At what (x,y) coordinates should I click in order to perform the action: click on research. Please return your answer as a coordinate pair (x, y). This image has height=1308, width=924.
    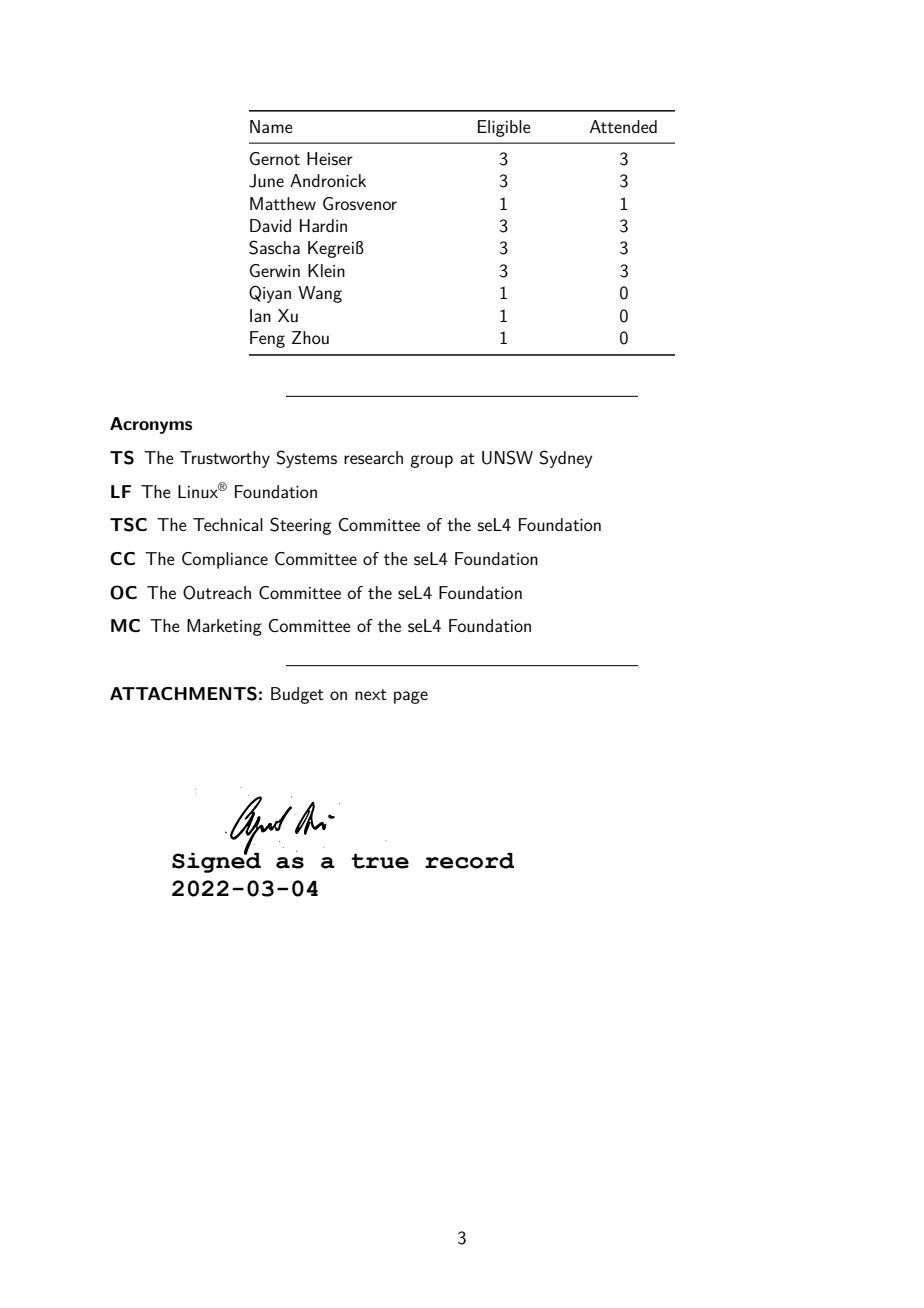
    Looking at the image, I should click on (373, 457).
